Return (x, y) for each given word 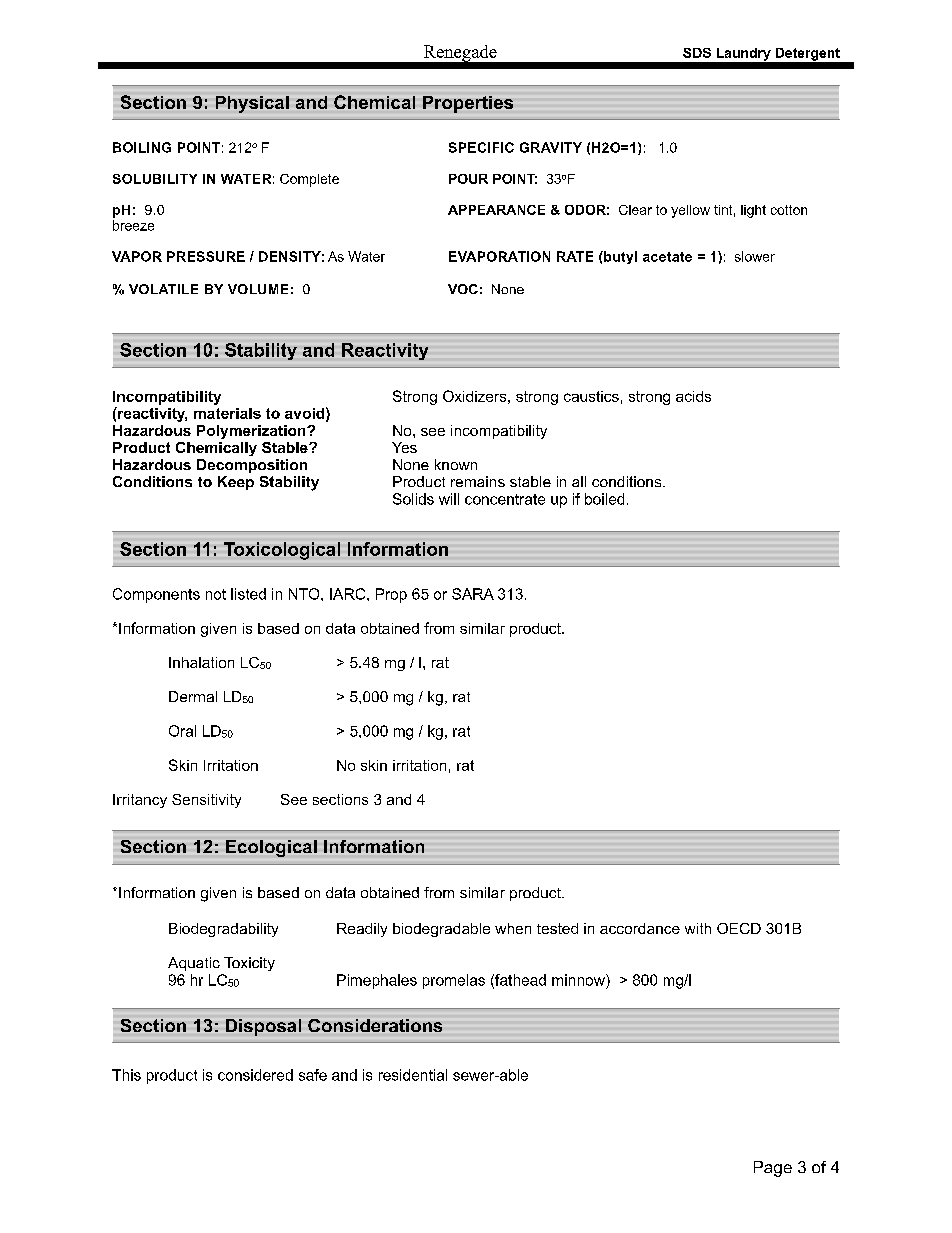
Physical (252, 104)
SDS (697, 53)
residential (413, 1075)
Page (773, 1169)
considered (255, 1075)
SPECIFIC (481, 147)
